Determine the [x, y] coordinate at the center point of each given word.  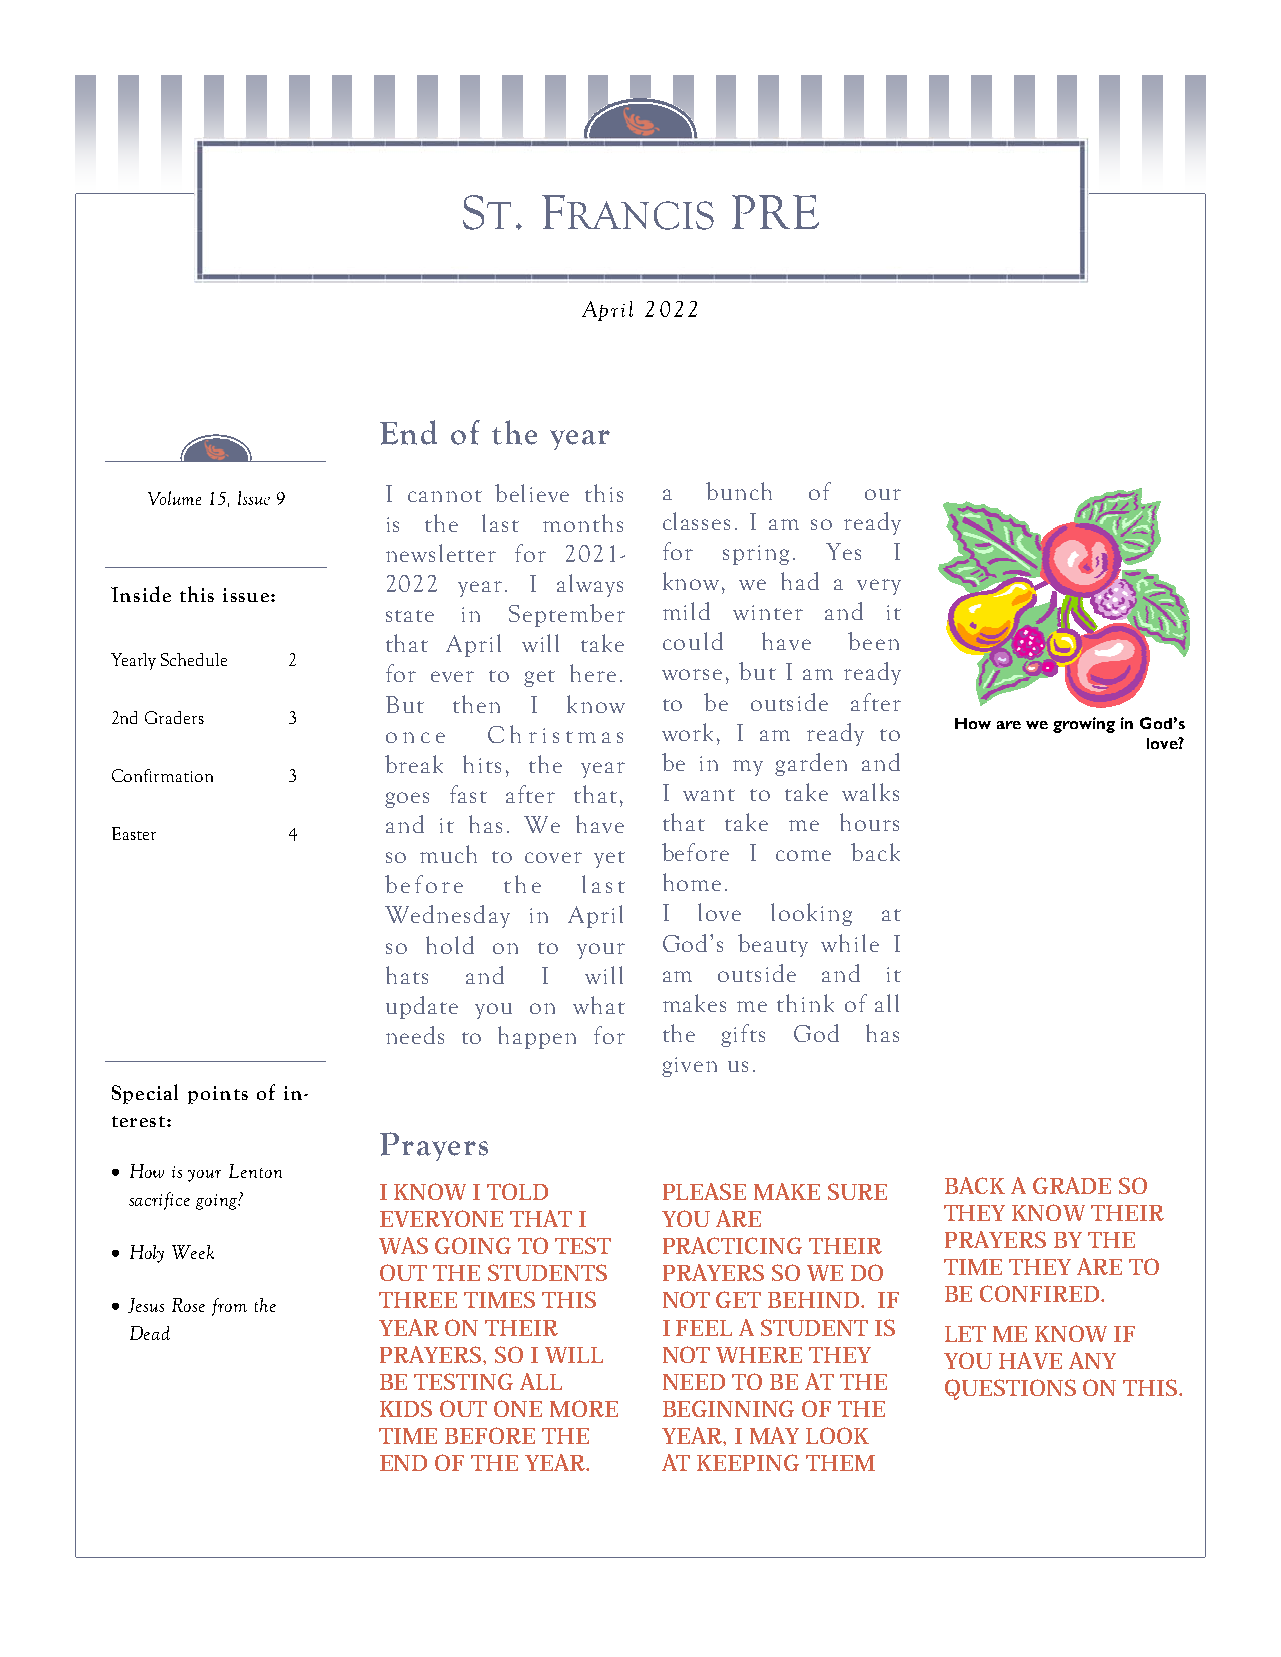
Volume [174, 498]
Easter [134, 833]
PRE [775, 212]
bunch [739, 491]
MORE [584, 1408]
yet [609, 859]
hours [869, 822]
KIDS [406, 1408]
